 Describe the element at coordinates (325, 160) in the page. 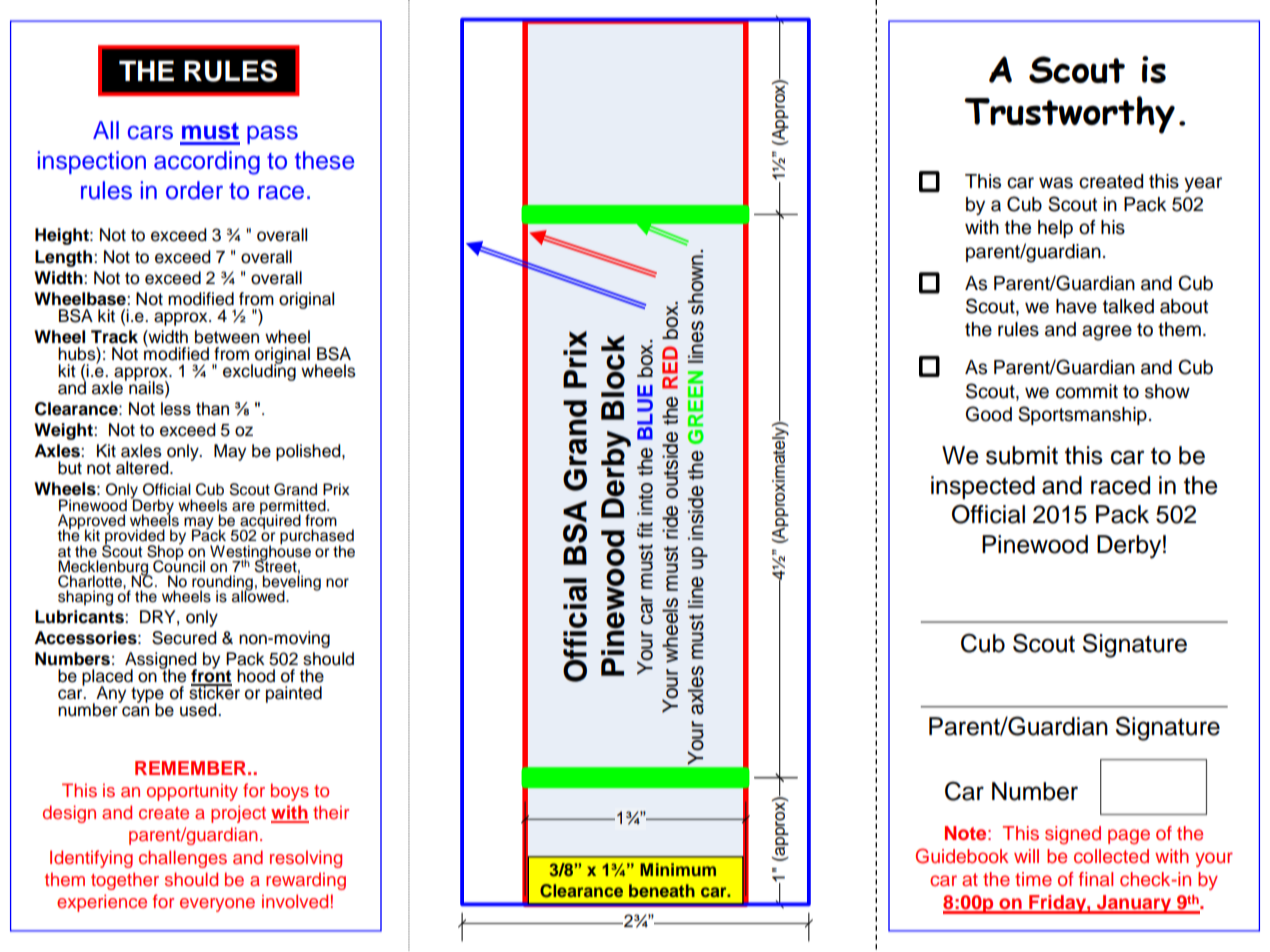

I see `these` at that location.
